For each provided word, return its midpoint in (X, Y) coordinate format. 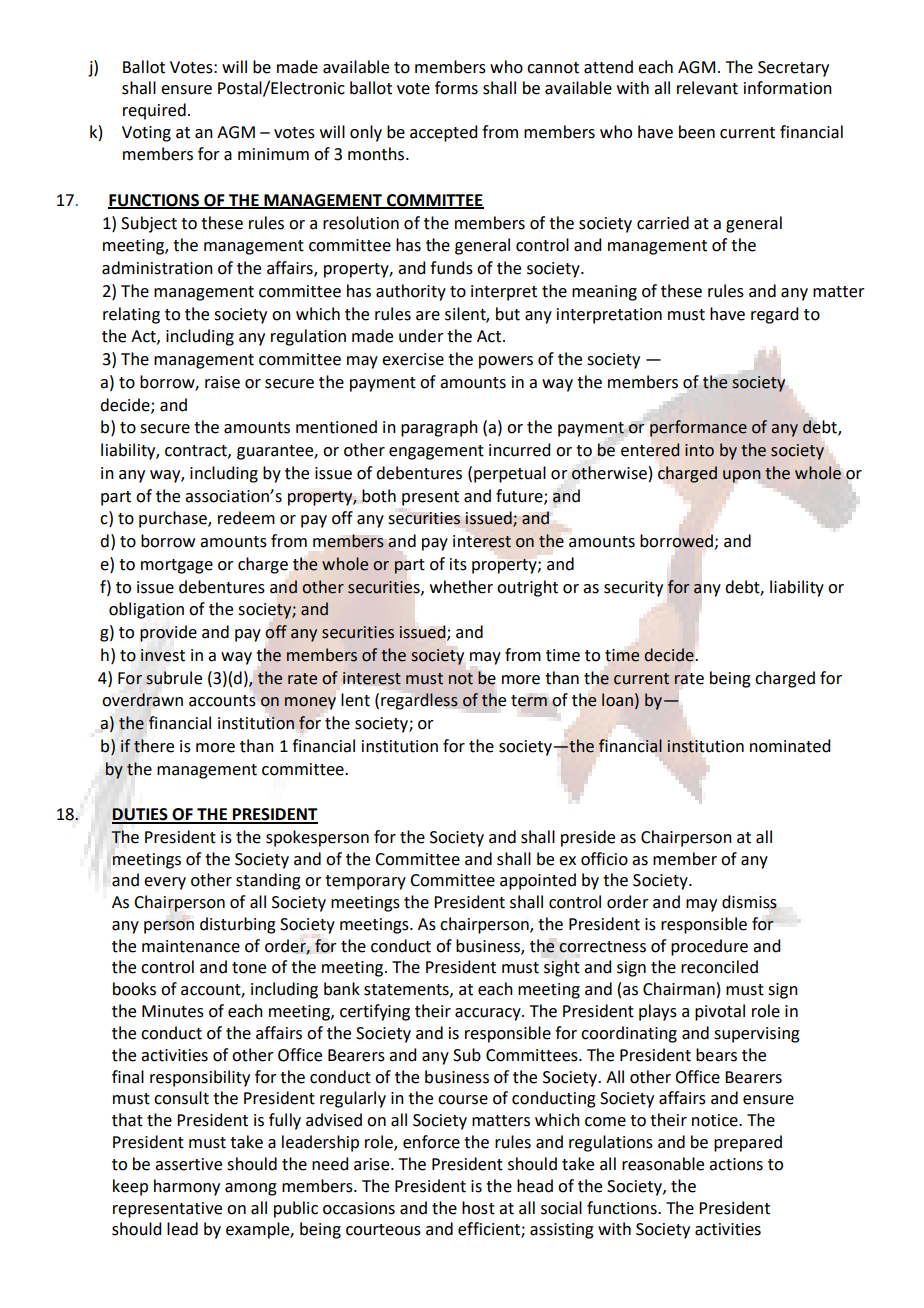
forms (456, 88)
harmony (187, 1187)
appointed (538, 881)
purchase (174, 519)
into (699, 450)
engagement (436, 452)
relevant (707, 88)
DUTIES (141, 815)
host (478, 1208)
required (154, 111)
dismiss (749, 902)
